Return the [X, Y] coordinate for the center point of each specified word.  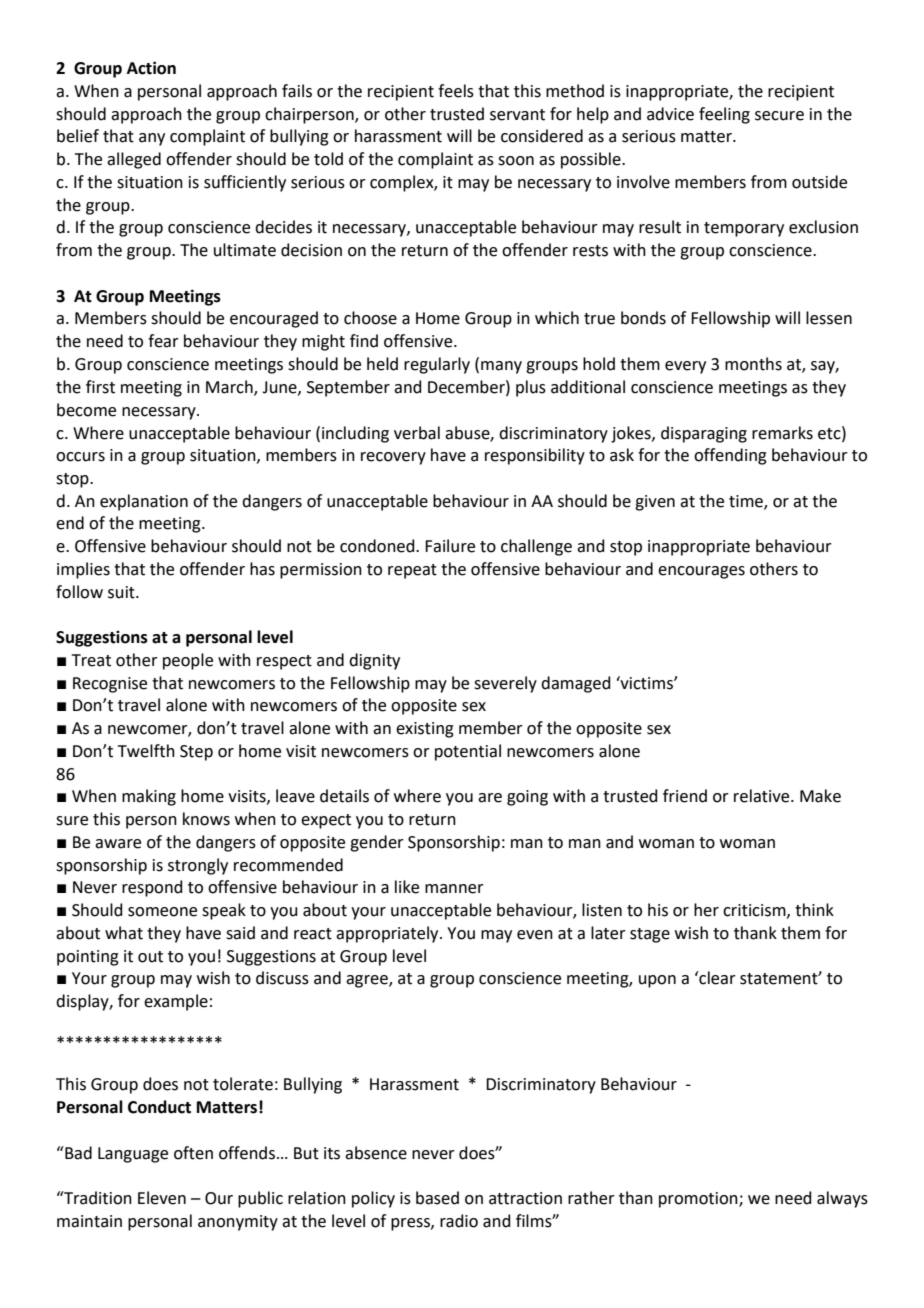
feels [456, 91]
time [747, 502]
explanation [144, 502]
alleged [134, 160]
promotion [699, 1200]
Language [133, 1155]
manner [454, 889]
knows [206, 819]
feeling [724, 115]
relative [763, 796]
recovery [393, 458]
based [437, 1198]
